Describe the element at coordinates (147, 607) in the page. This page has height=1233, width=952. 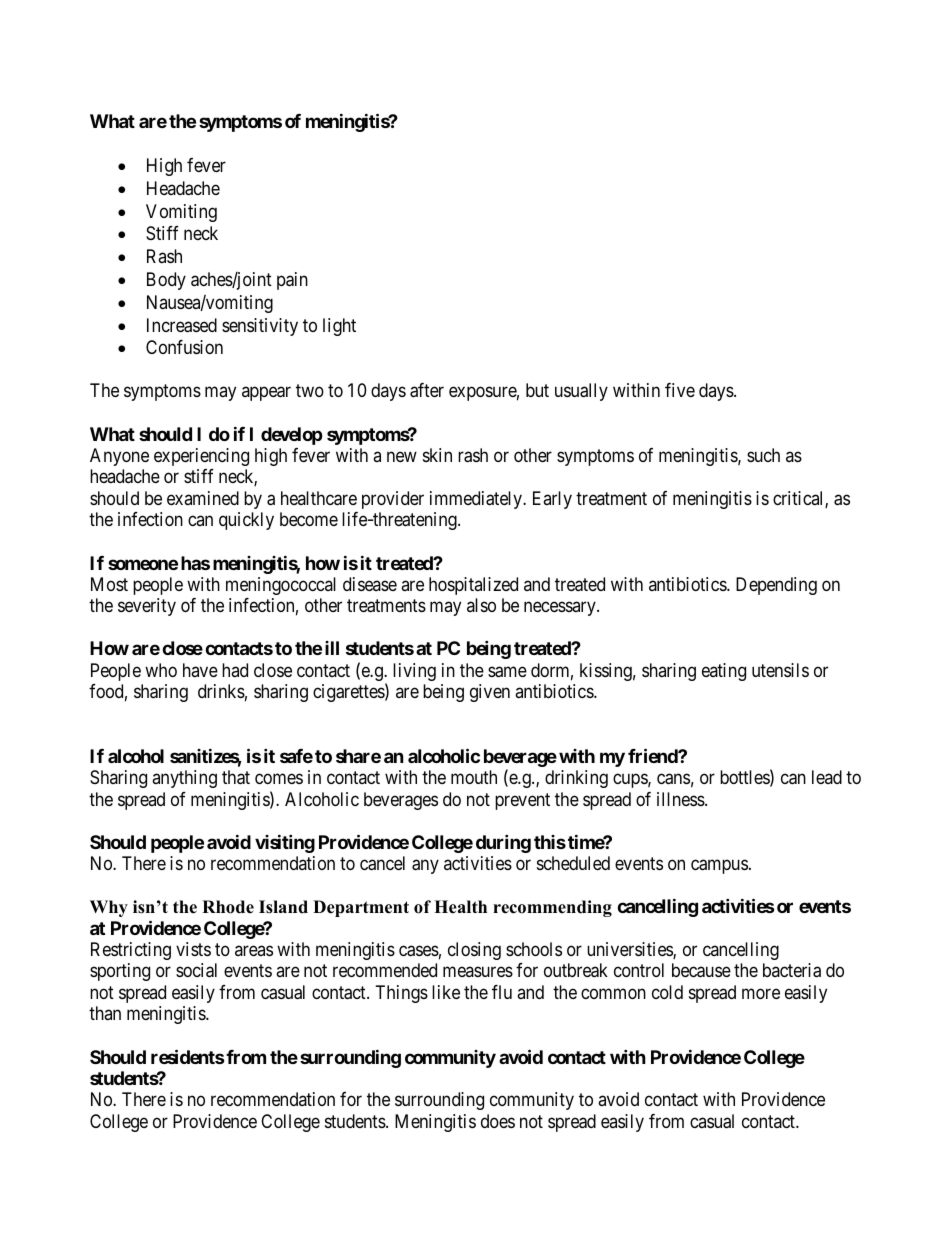
I see `severity` at that location.
